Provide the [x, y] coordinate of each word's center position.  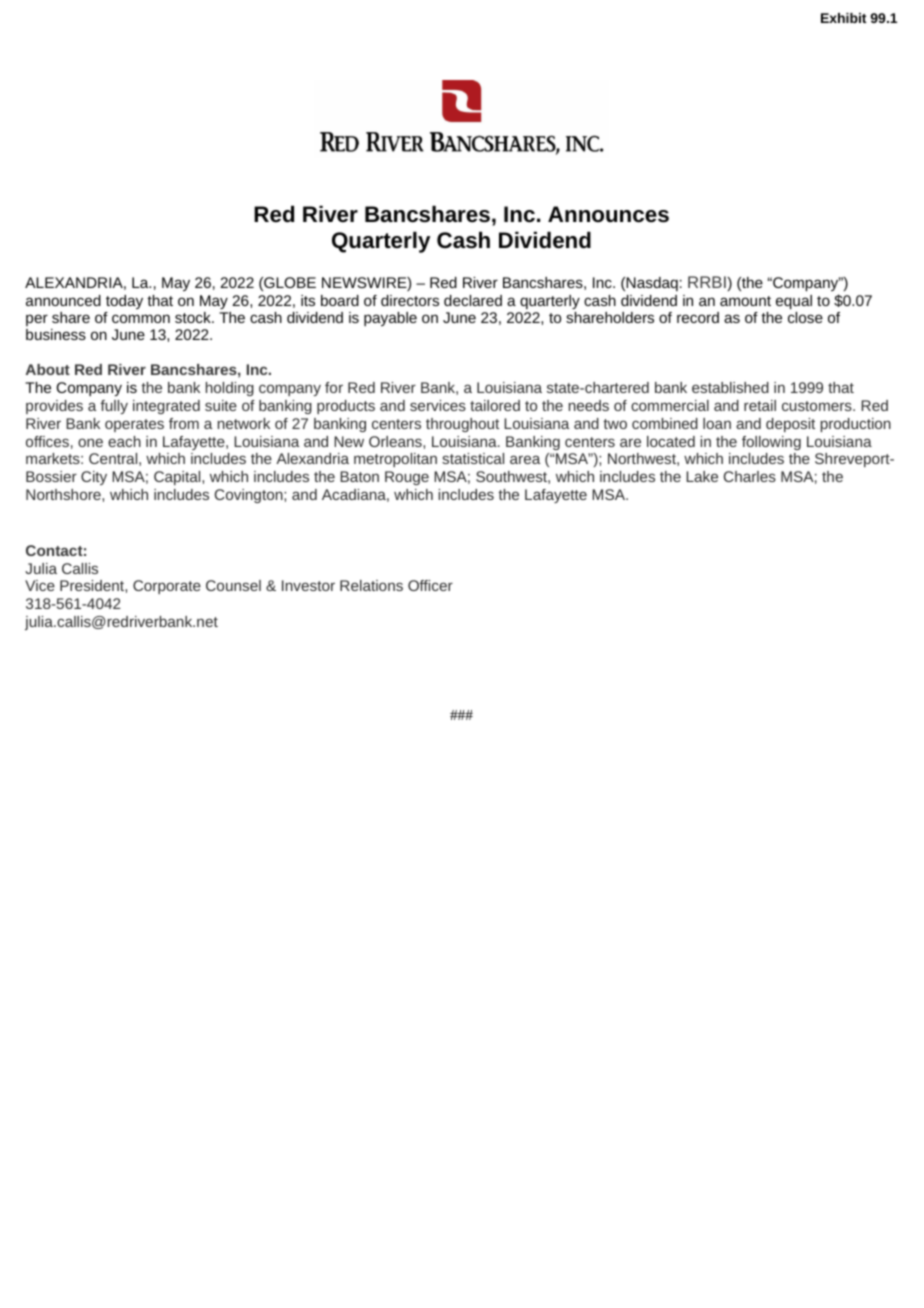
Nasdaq [652, 284]
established [730, 387]
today [124, 302]
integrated [166, 407]
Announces [608, 214]
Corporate [167, 587]
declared [473, 300]
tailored [495, 405]
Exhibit [844, 18]
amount [745, 301]
